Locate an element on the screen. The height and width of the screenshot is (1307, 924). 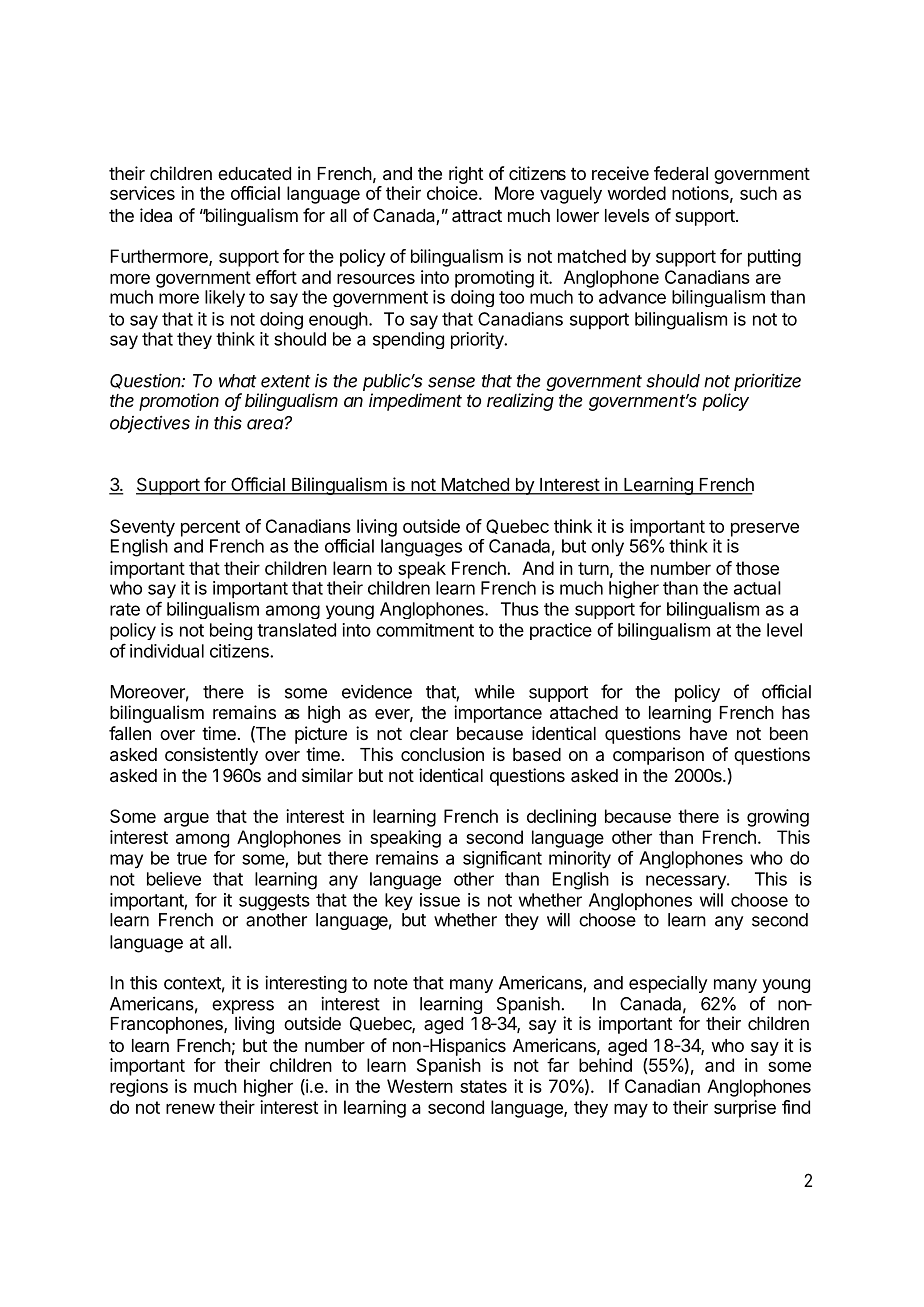
being is located at coordinates (231, 631).
